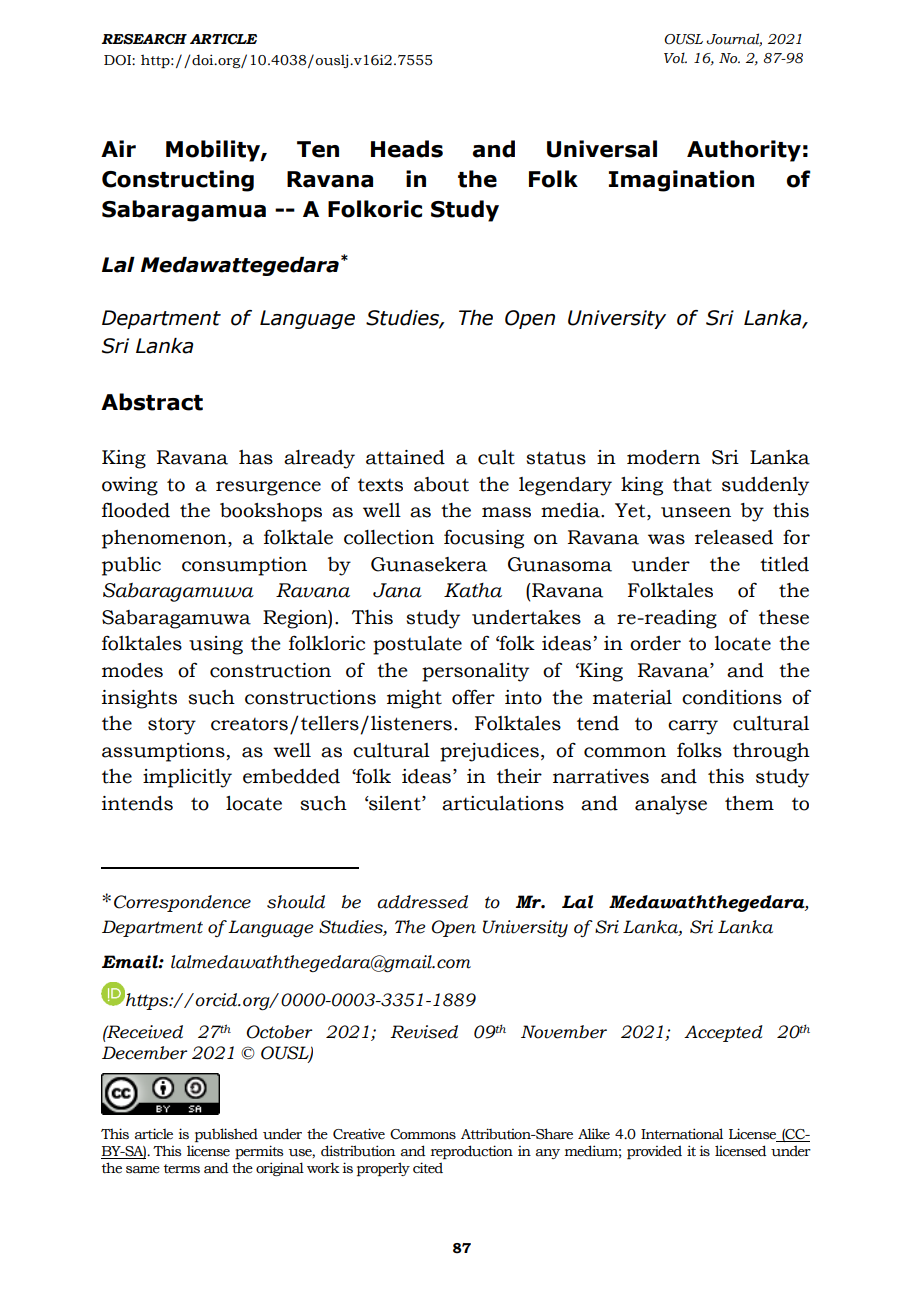 The width and height of the image is (924, 1305). What do you see at coordinates (473, 590) in the image?
I see `Katha` at bounding box center [473, 590].
